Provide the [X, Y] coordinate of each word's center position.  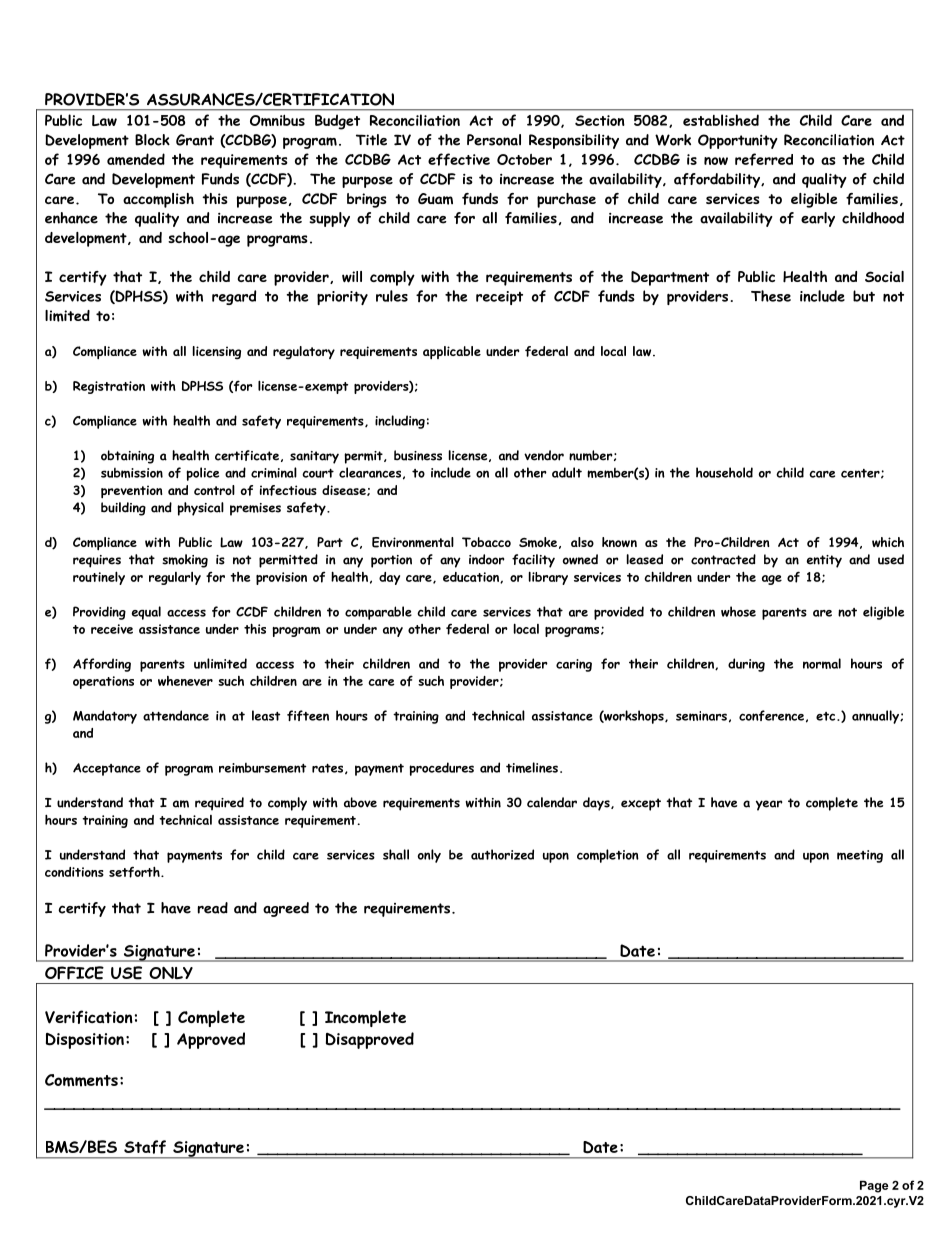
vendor [544, 455]
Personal [494, 140]
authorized [502, 854]
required [219, 804]
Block [152, 140]
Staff [145, 1147]
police [202, 474]
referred [764, 159]
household [724, 472]
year [769, 805]
